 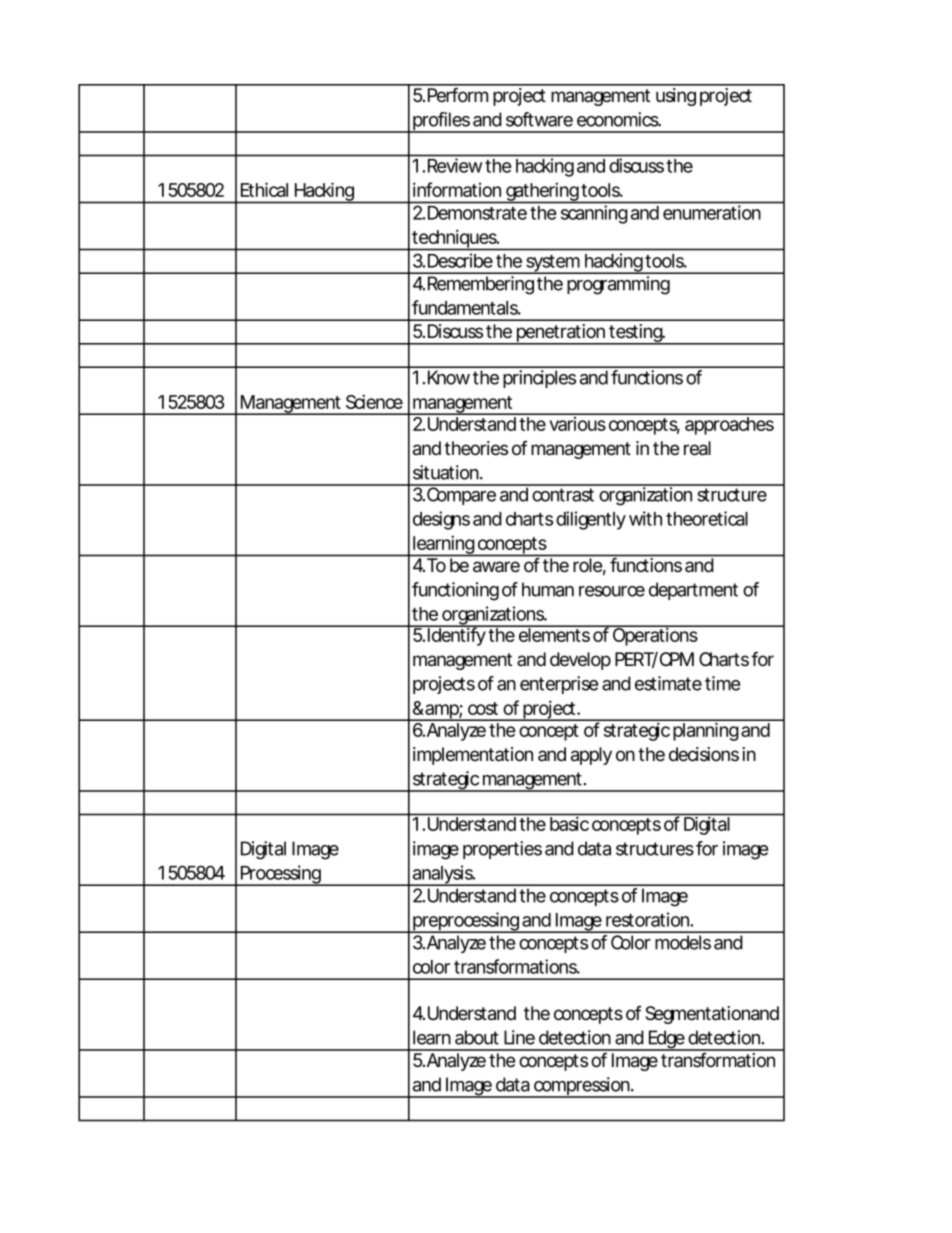 I want to click on department, so click(x=693, y=591).
